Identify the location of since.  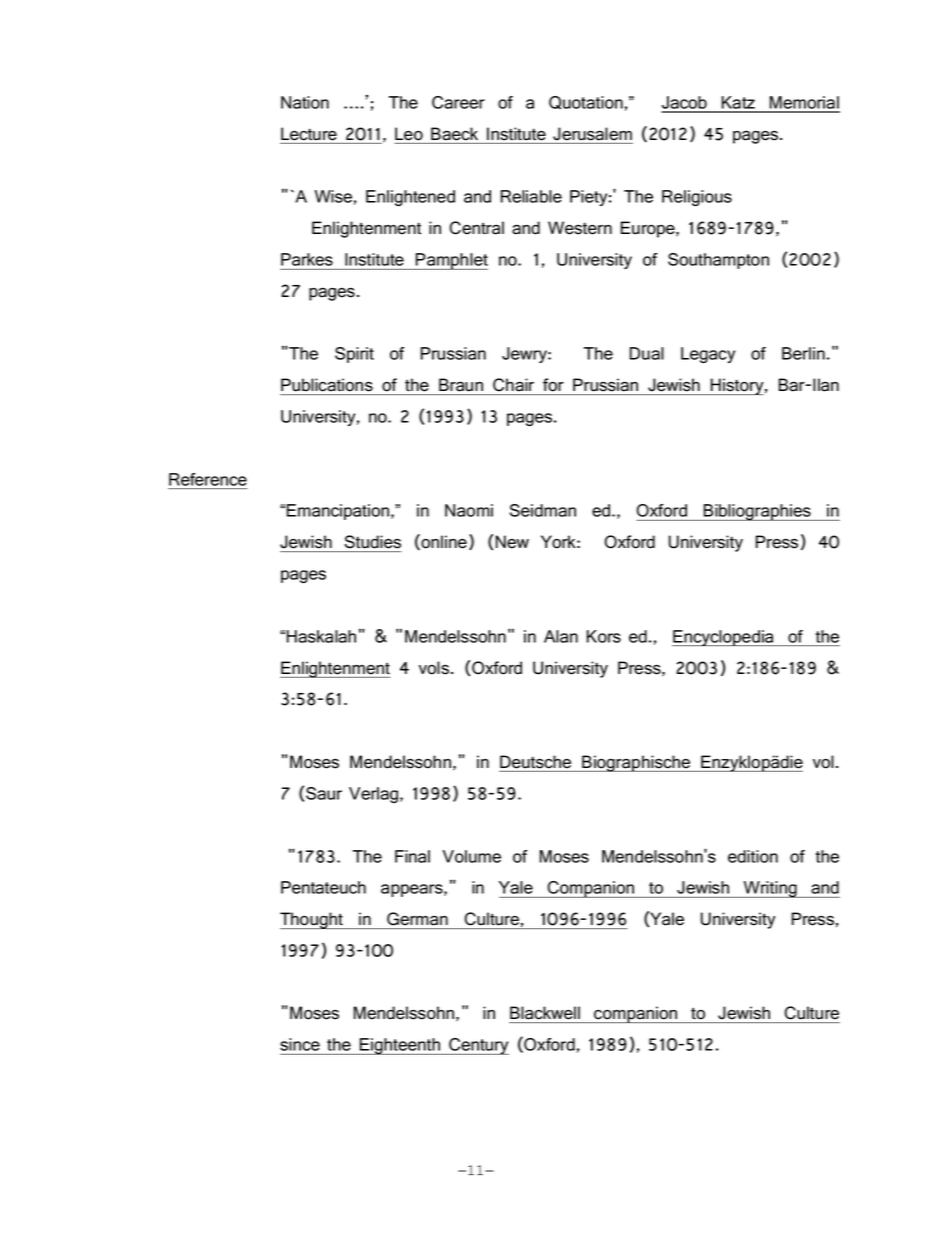
(300, 1044).
